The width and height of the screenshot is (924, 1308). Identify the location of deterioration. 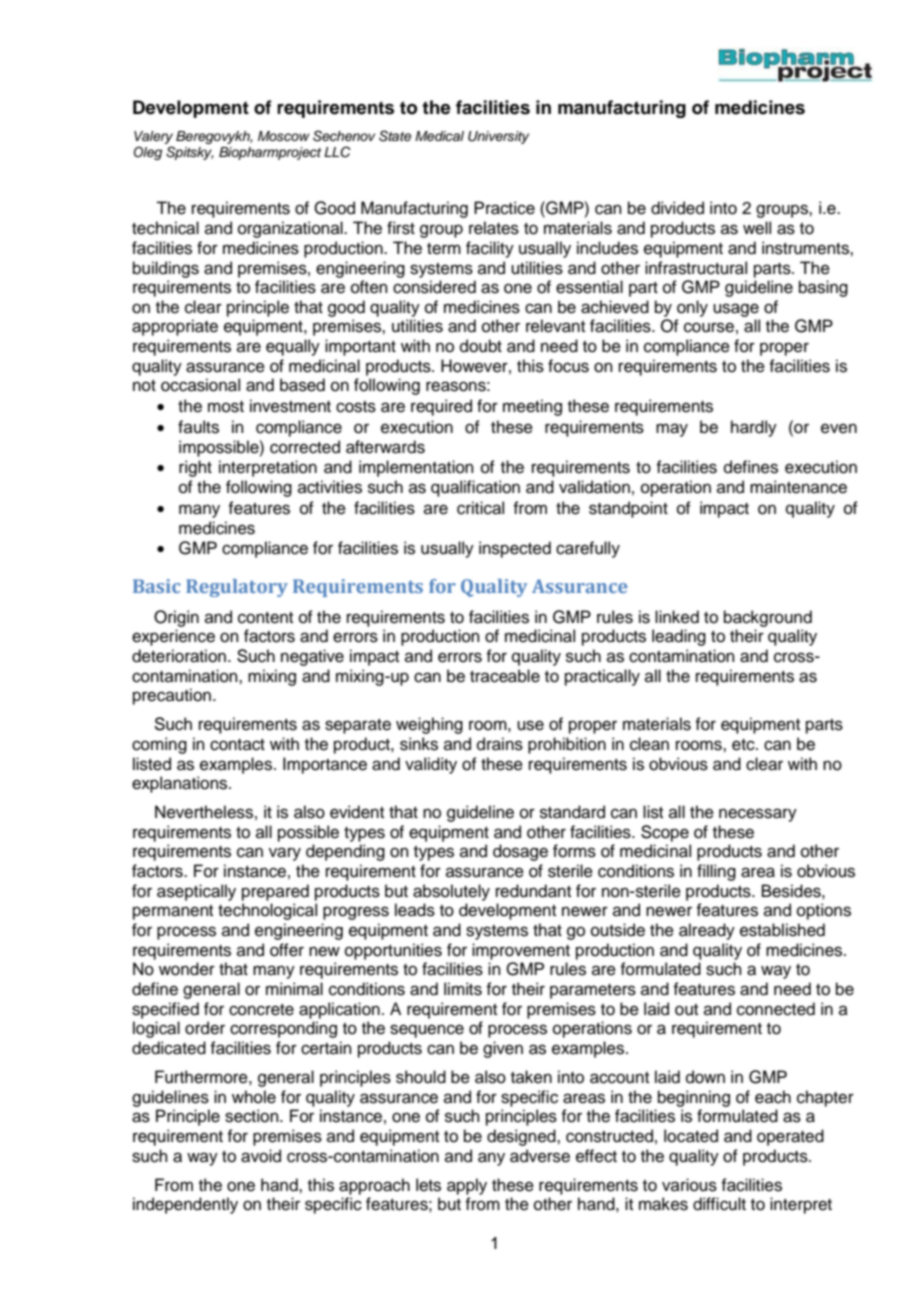
(179, 656).
